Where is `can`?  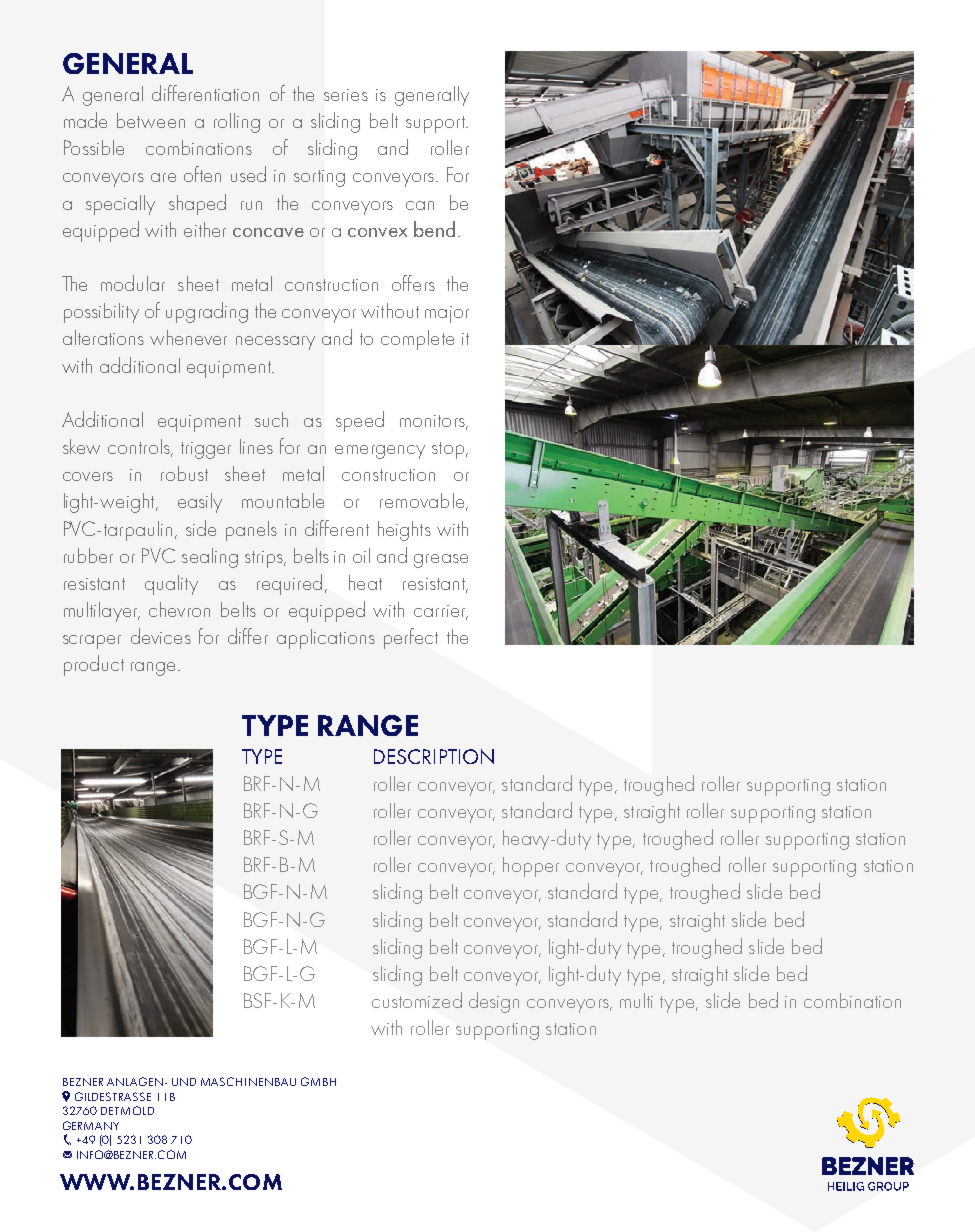 can is located at coordinates (420, 205).
